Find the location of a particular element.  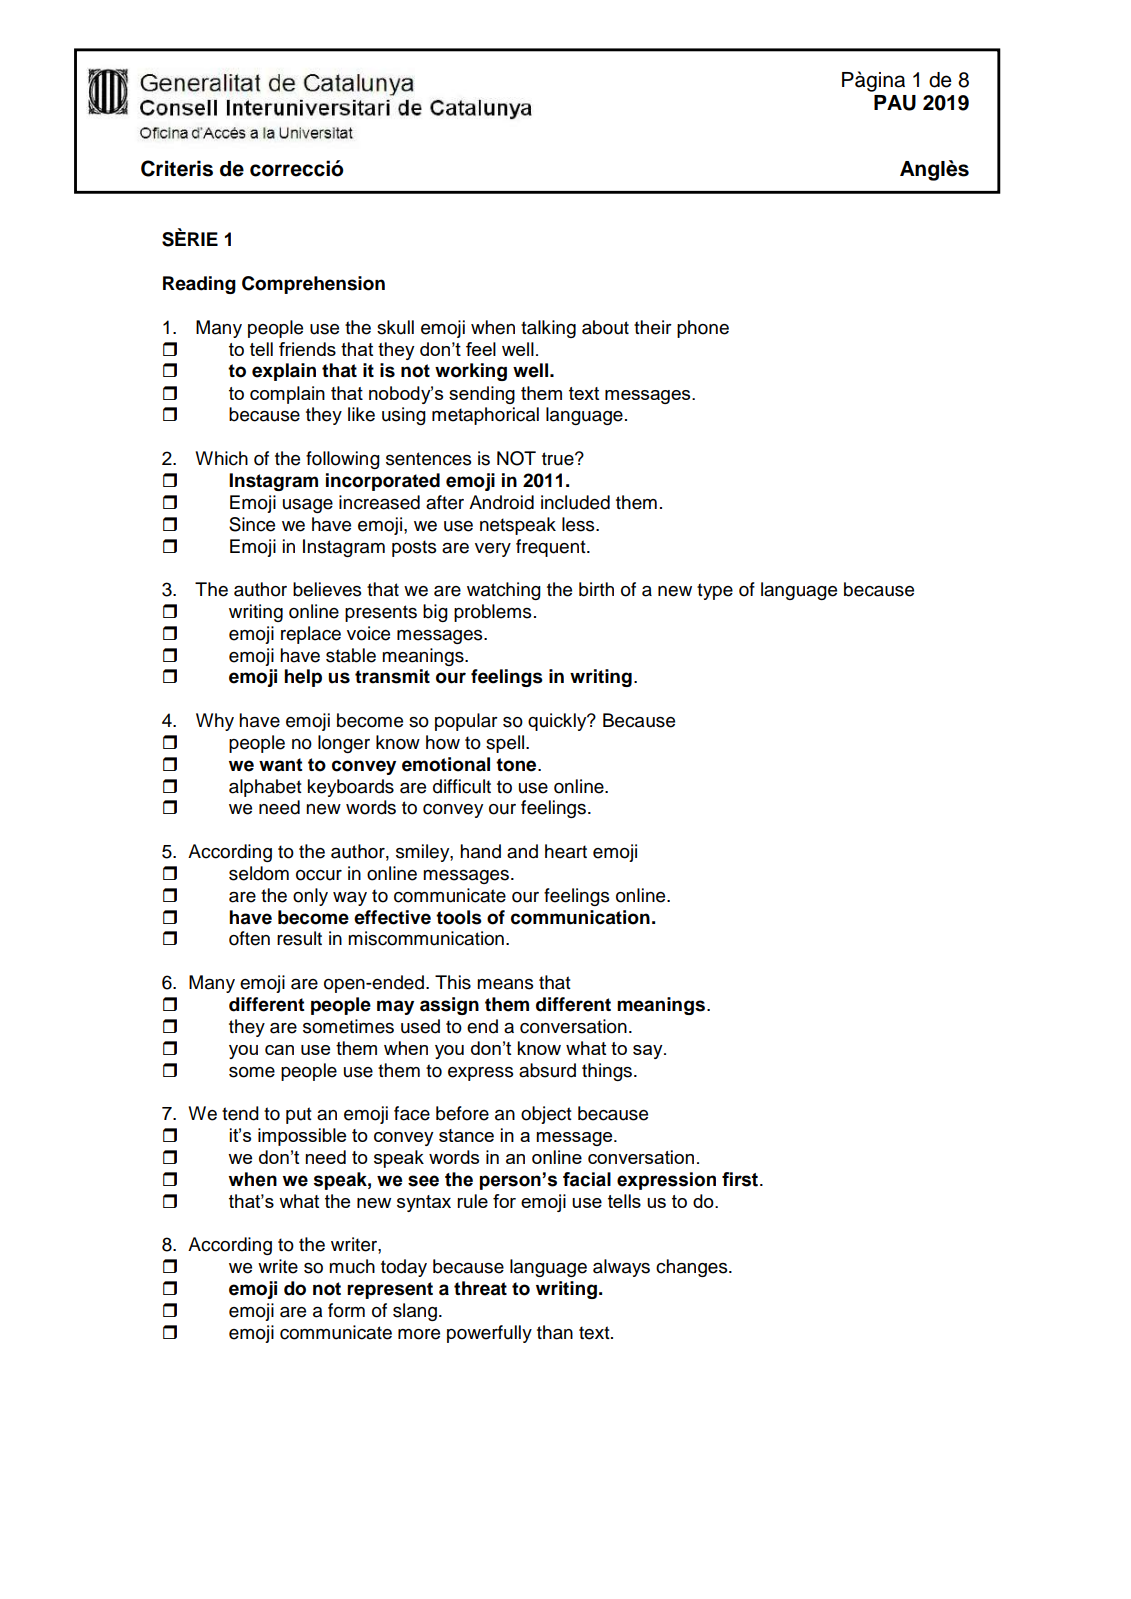

form is located at coordinates (346, 1310).
